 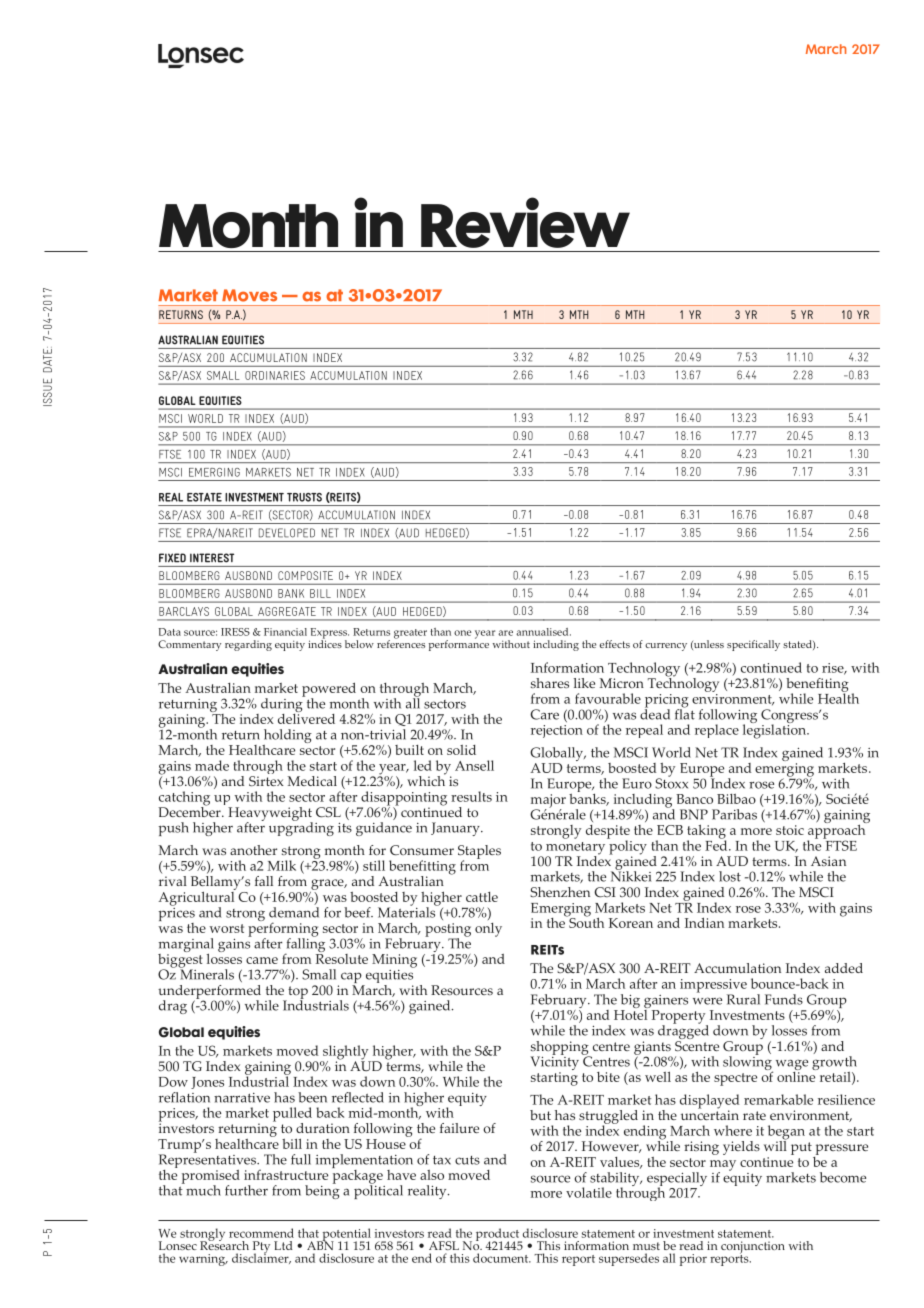 I want to click on recommend, so click(x=261, y=1233).
